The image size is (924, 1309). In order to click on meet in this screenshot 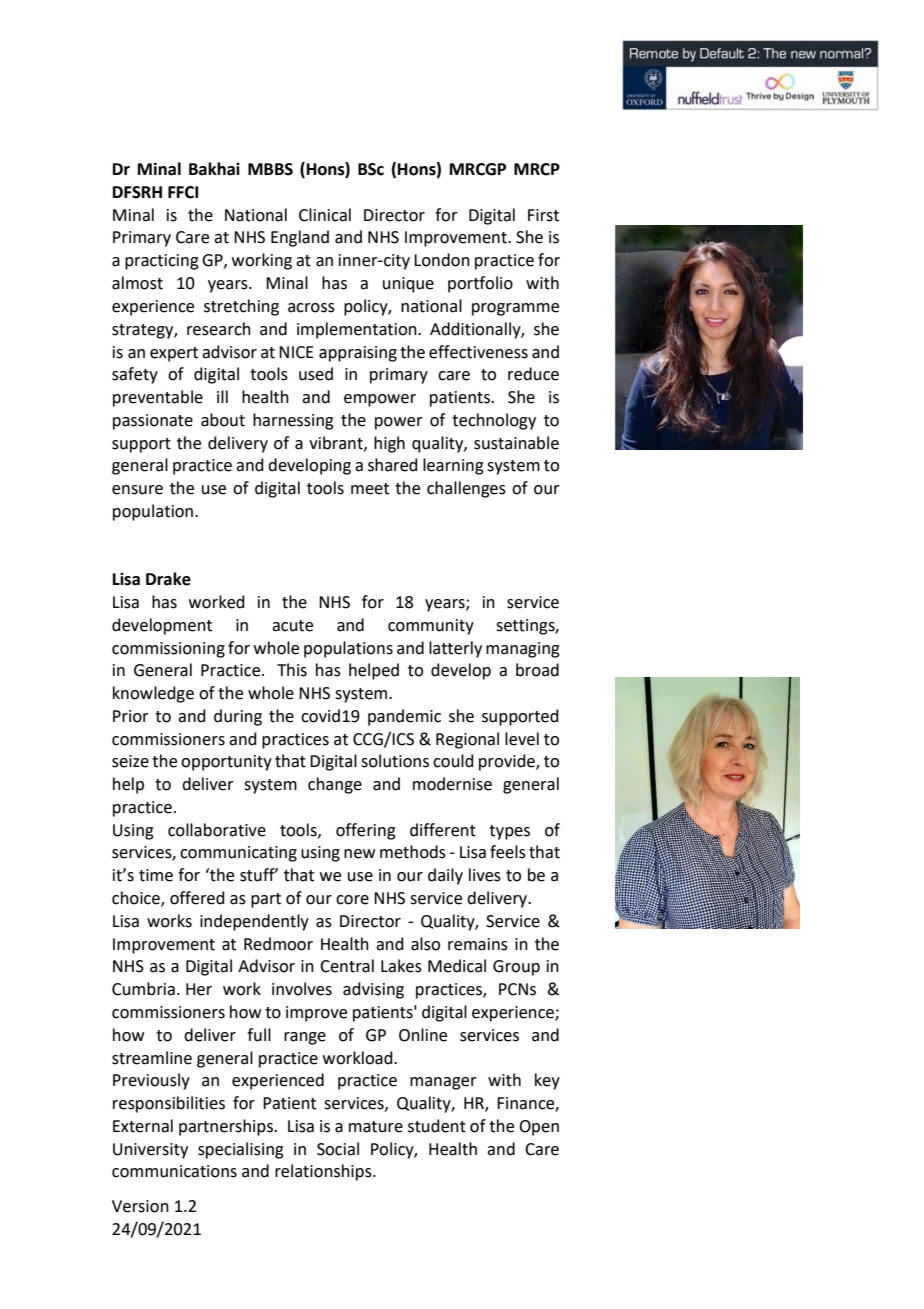, I will do `click(370, 489)`.
